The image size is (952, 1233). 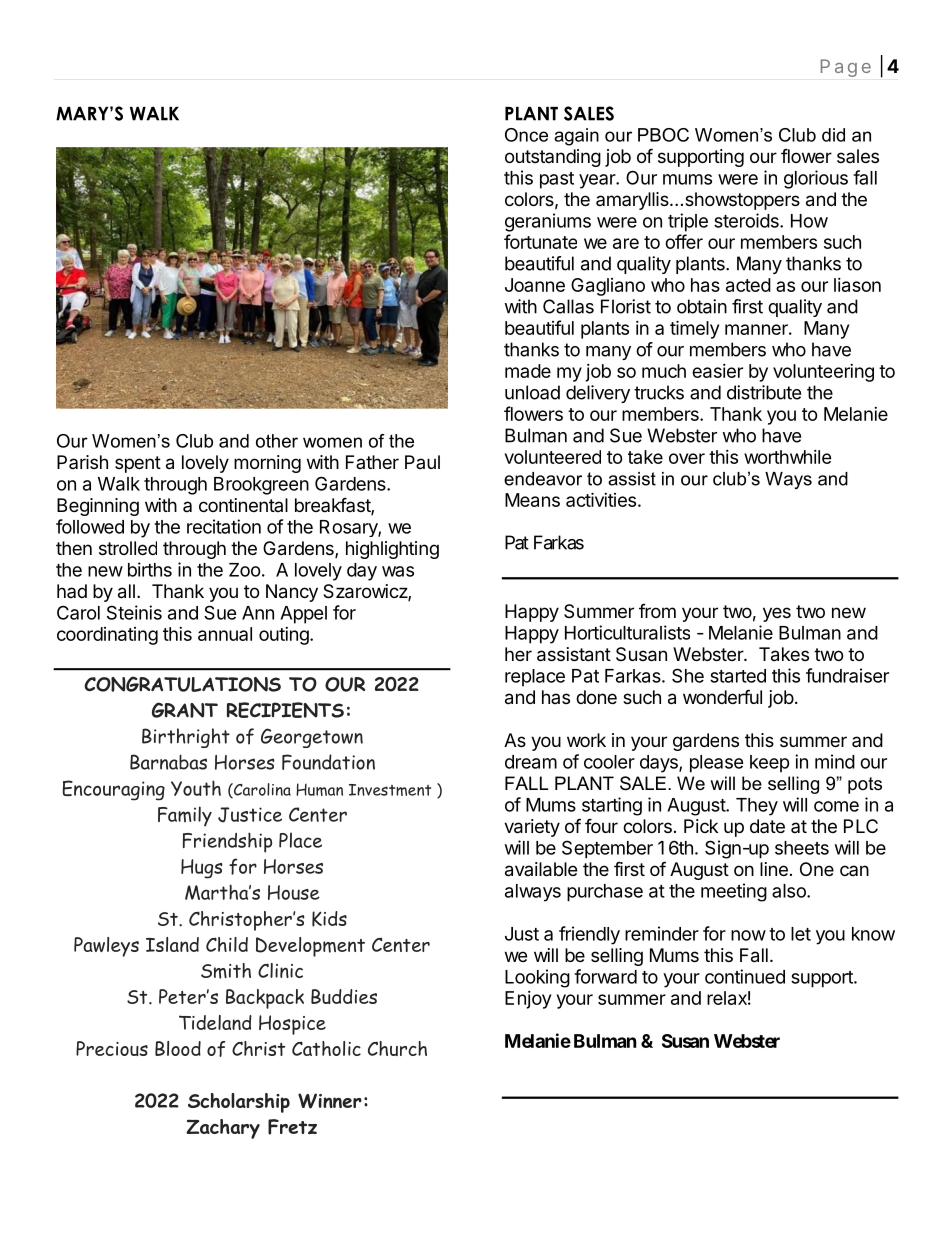 What do you see at coordinates (816, 179) in the image?
I see `glorious` at bounding box center [816, 179].
